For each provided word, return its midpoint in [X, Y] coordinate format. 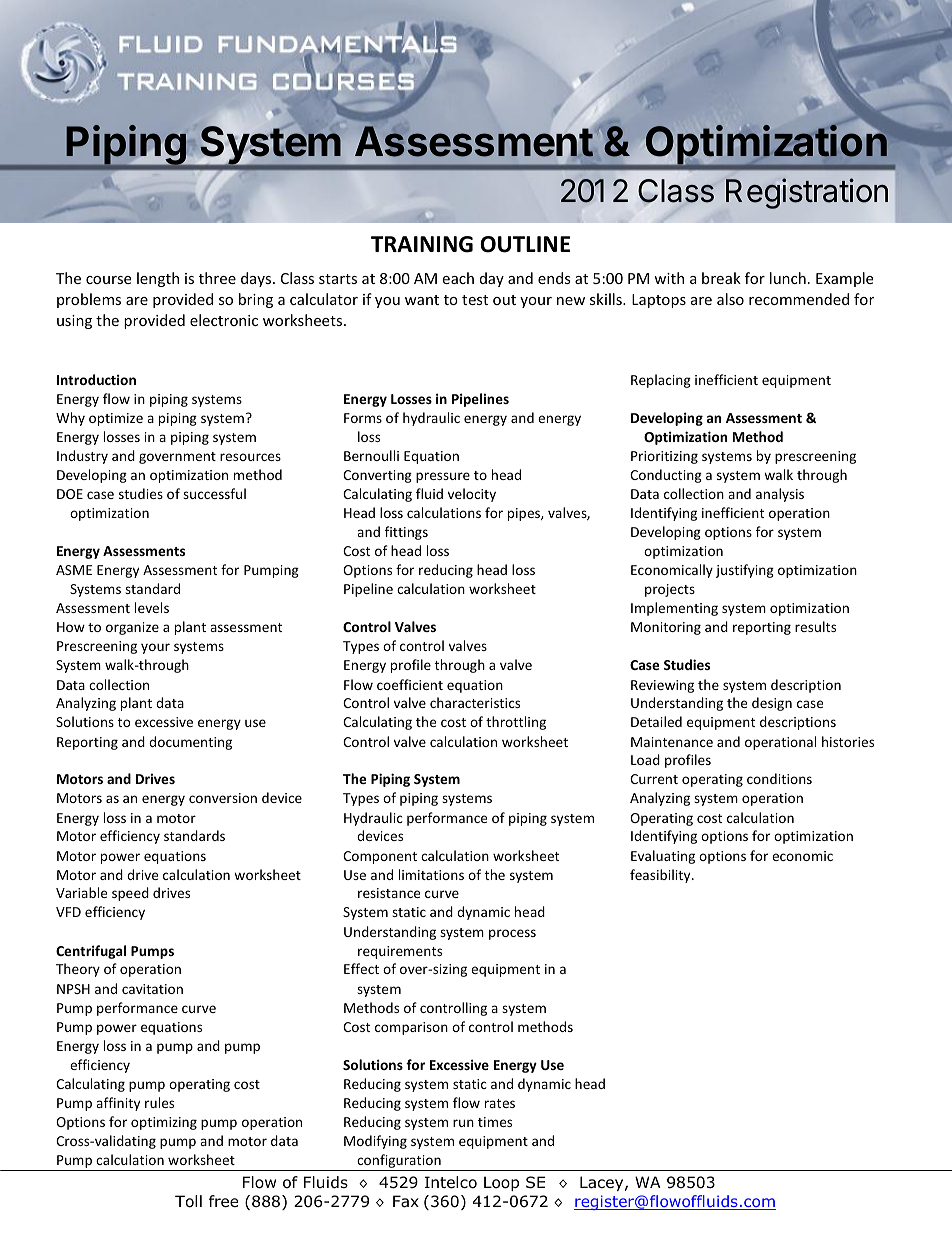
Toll [188, 1201]
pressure [443, 477]
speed [130, 894]
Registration [807, 193]
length [158, 279]
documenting [190, 743]
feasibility [661, 876]
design [772, 704]
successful [214, 493]
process [512, 934]
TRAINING [422, 244]
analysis [780, 495]
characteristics [475, 702]
